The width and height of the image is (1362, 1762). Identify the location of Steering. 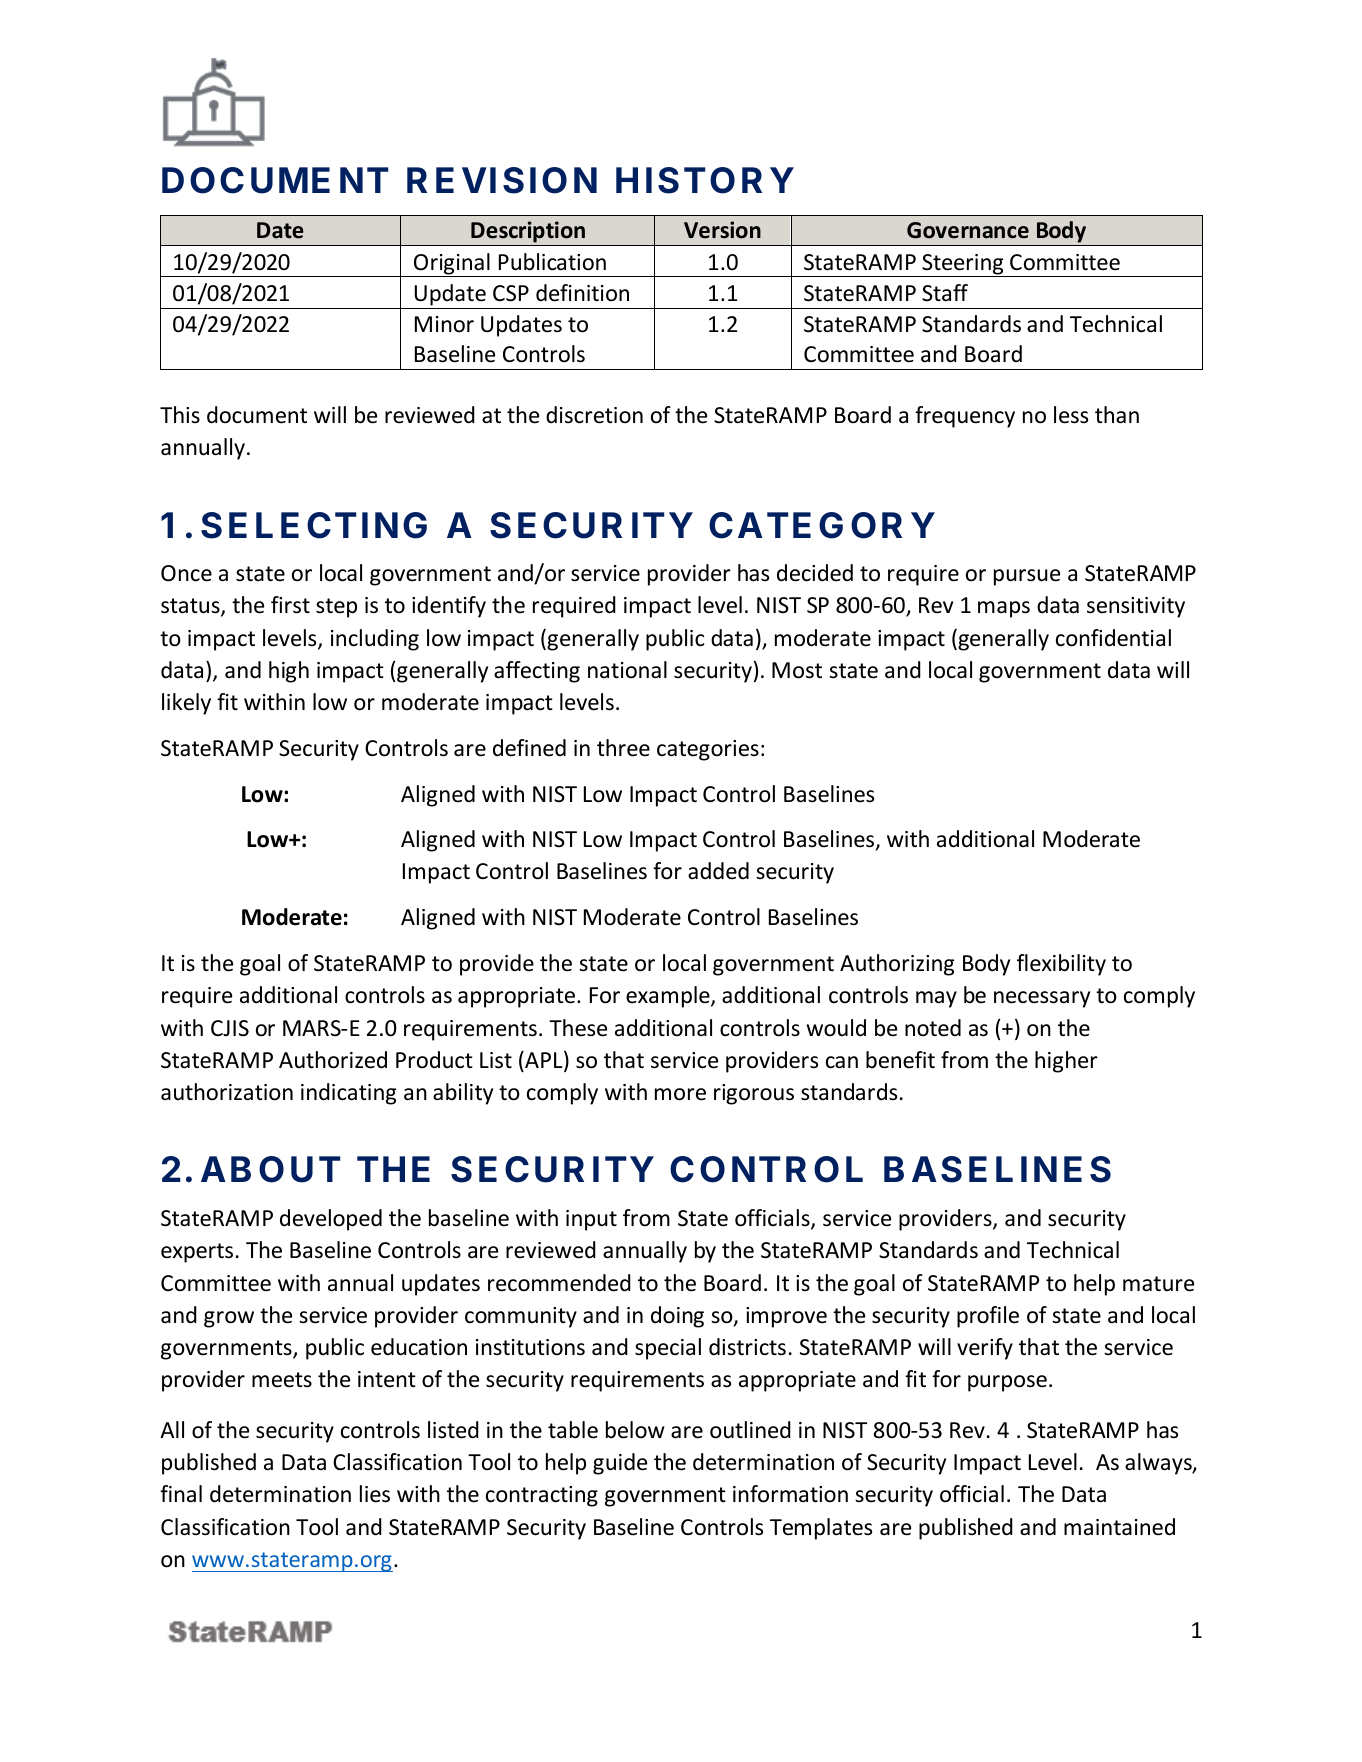
(963, 265).
